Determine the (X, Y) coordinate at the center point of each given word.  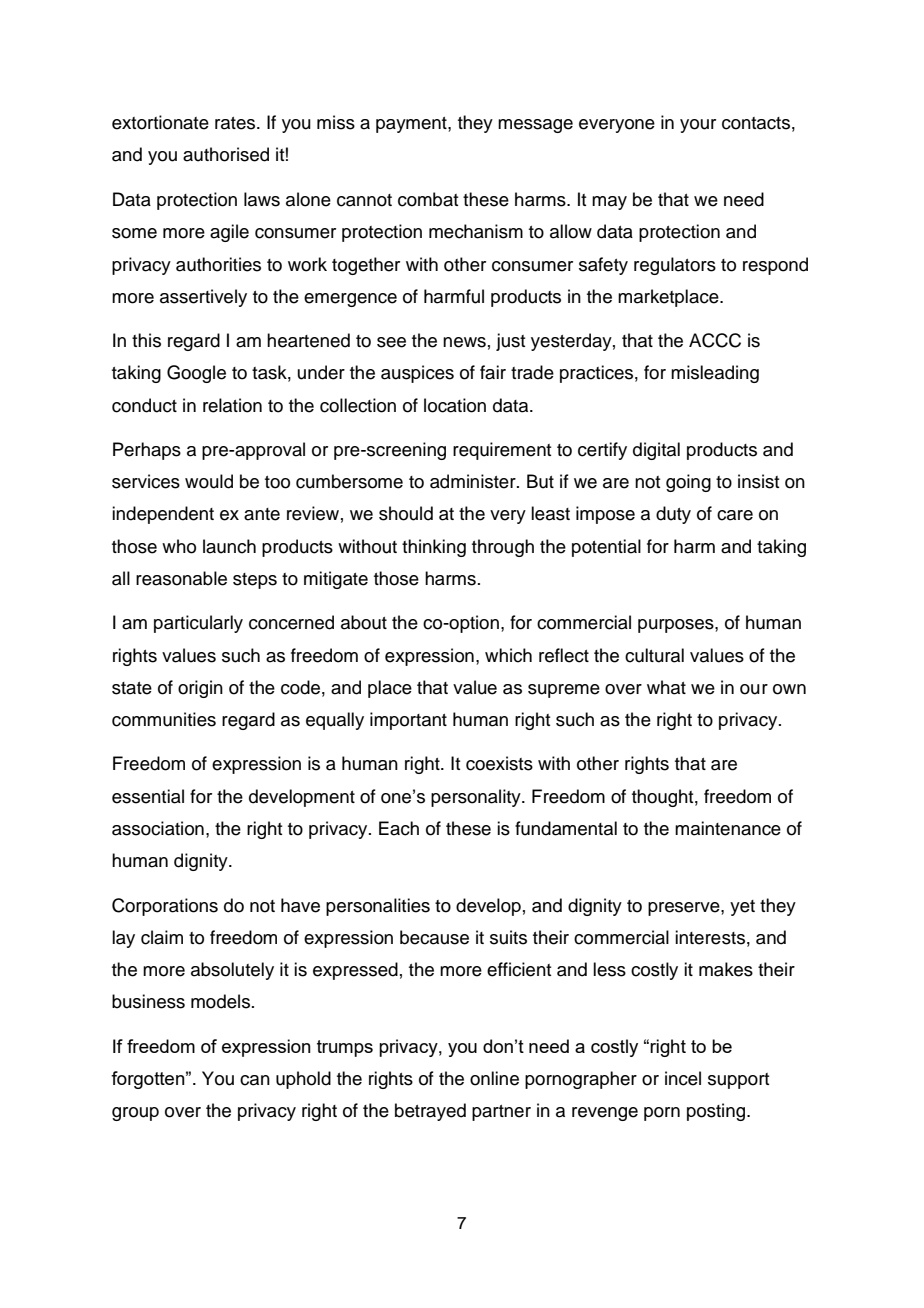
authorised (226, 154)
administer (474, 481)
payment (412, 125)
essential (148, 796)
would (209, 481)
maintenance (728, 828)
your (698, 126)
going (688, 483)
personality (477, 798)
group (135, 1114)
